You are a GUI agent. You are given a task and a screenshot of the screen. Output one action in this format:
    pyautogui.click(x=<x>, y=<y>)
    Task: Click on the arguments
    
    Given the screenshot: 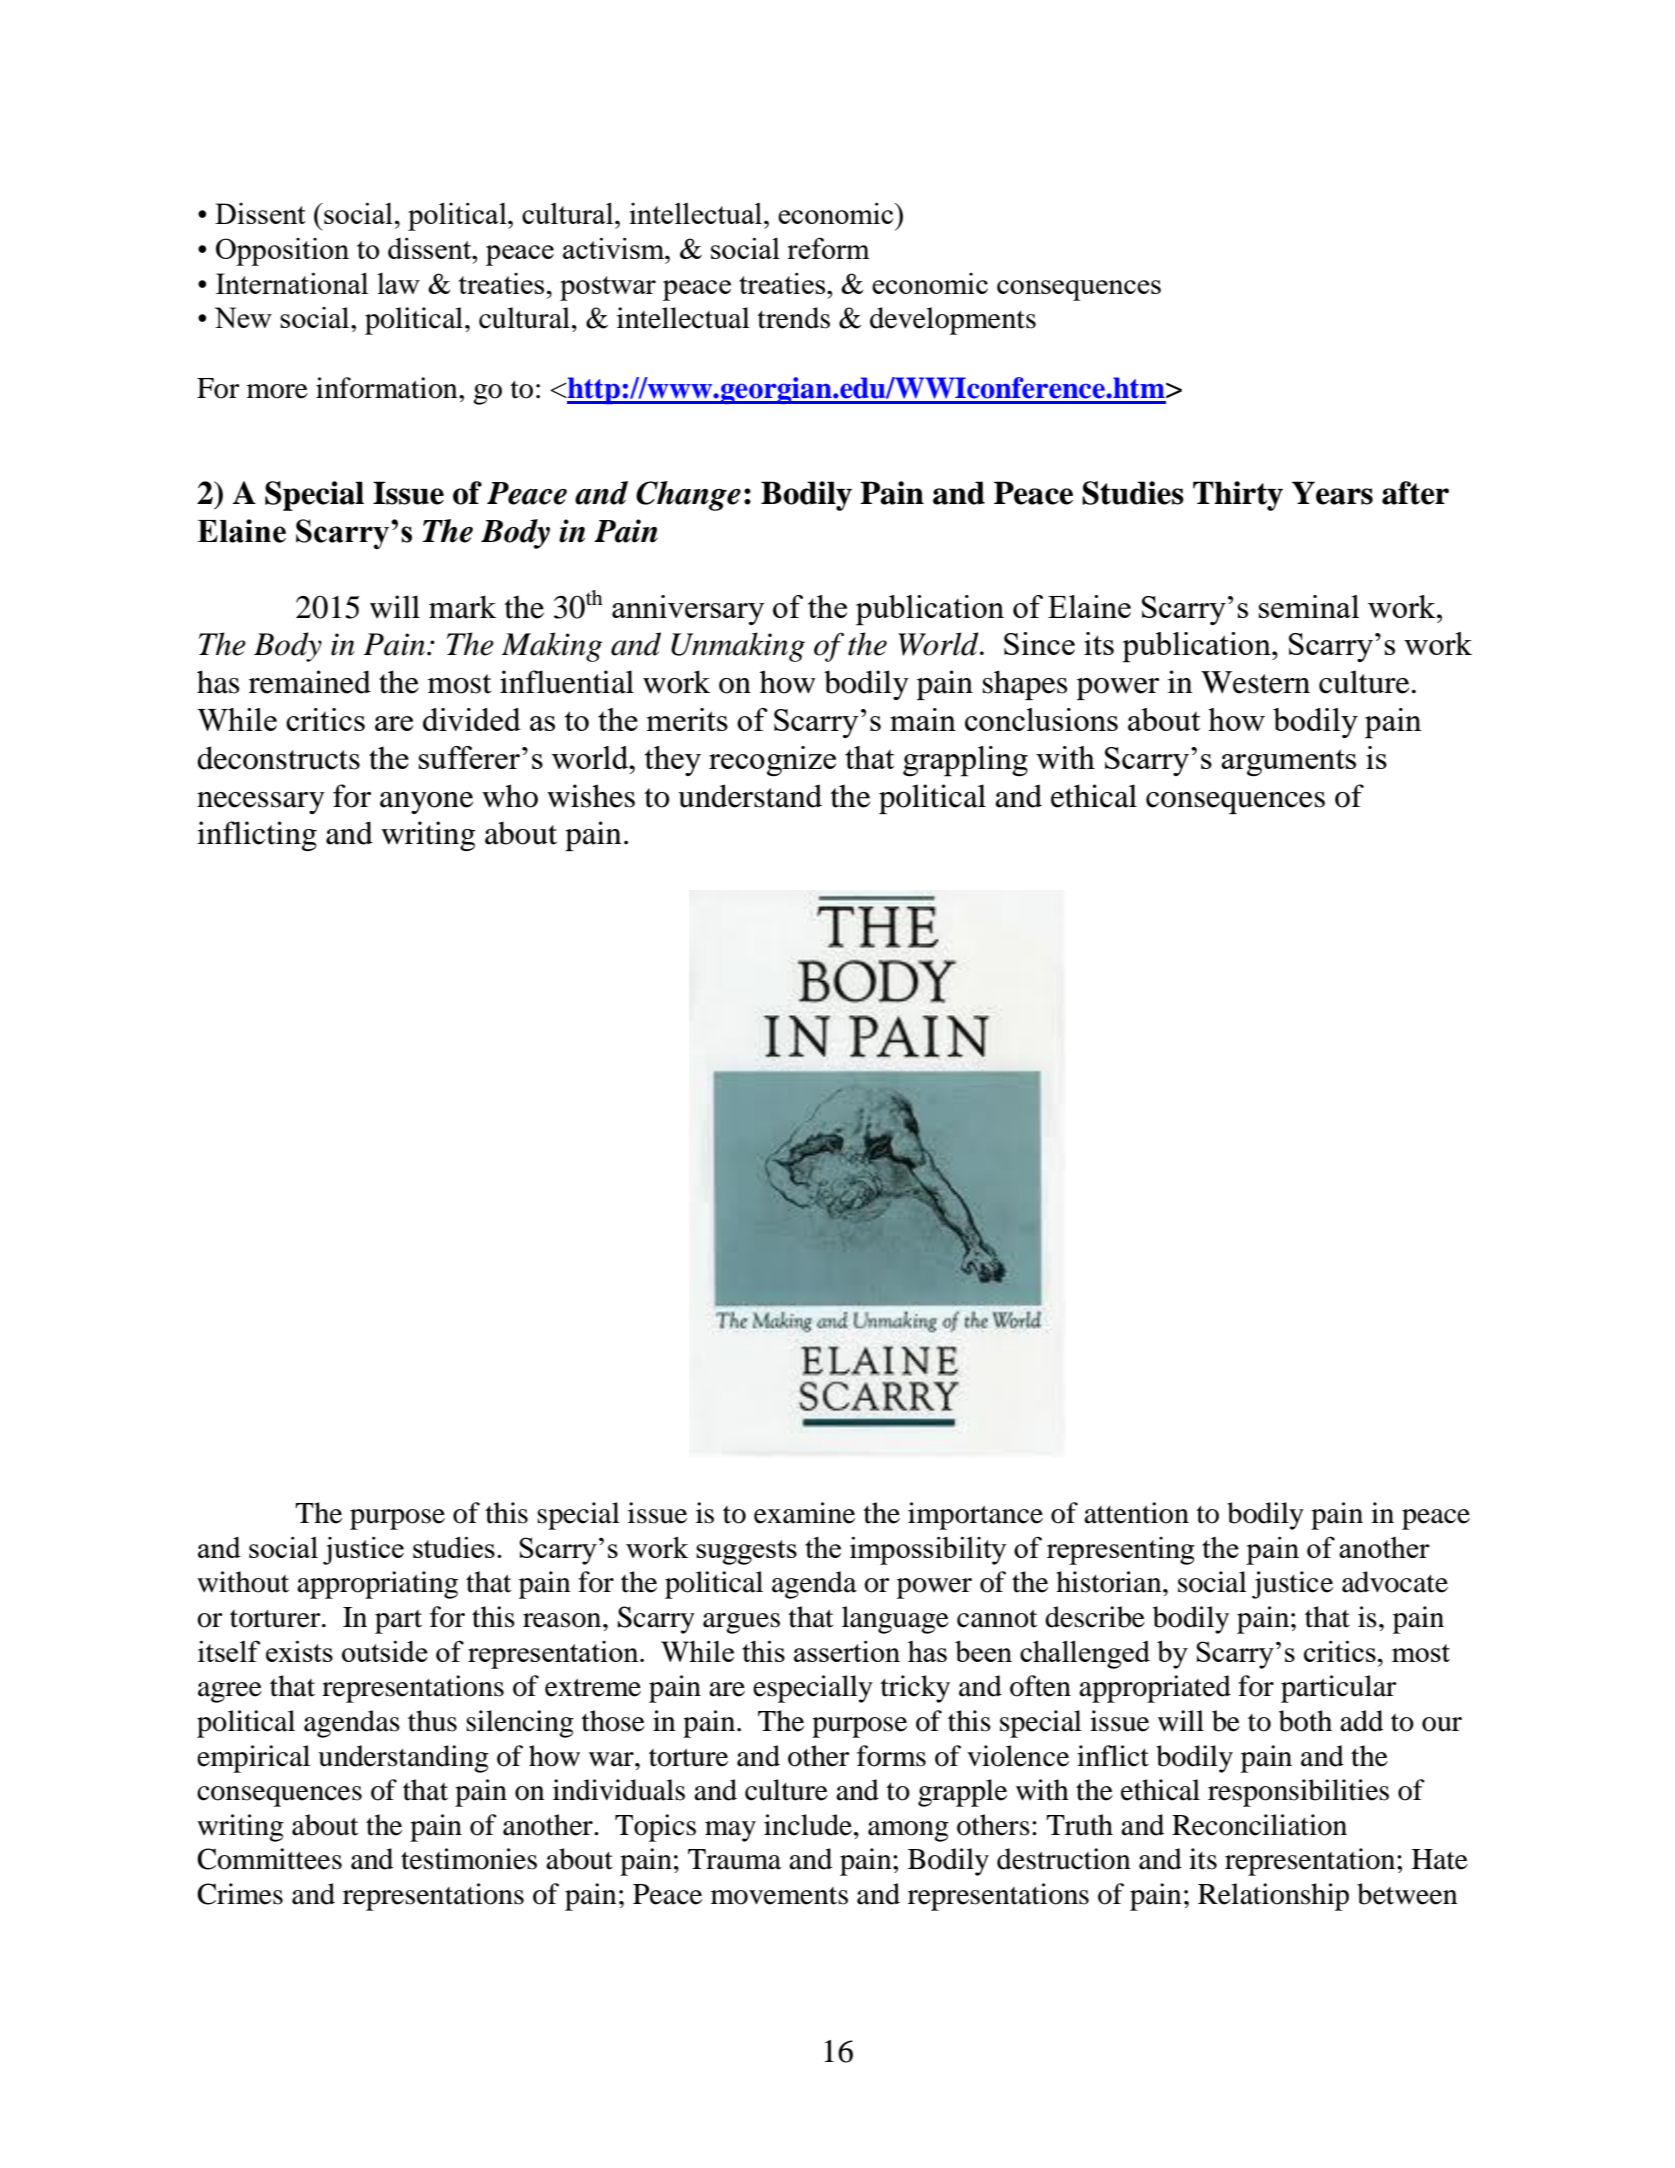 What is the action you would take?
    pyautogui.click(x=1288, y=763)
